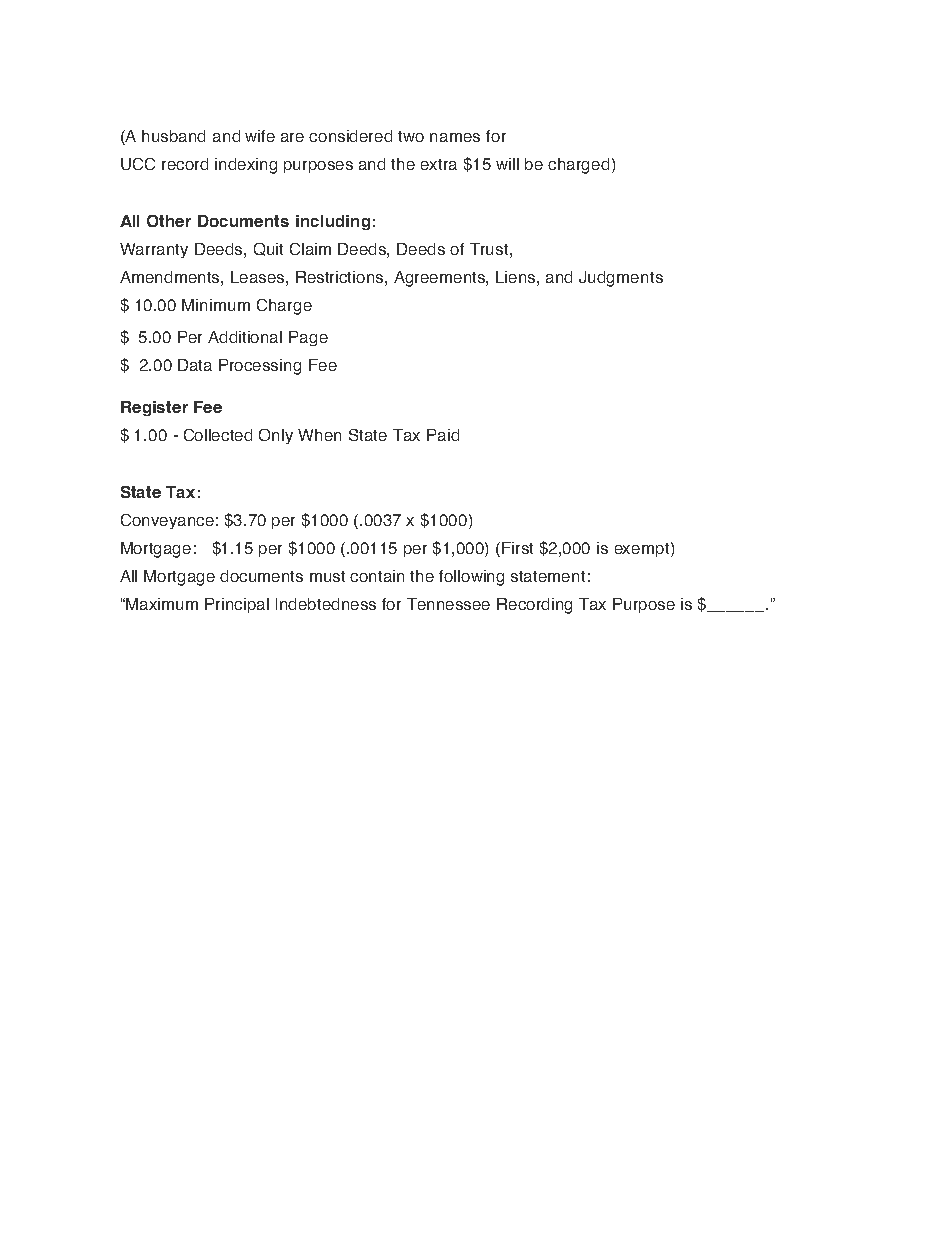  I want to click on husband, so click(173, 136).
